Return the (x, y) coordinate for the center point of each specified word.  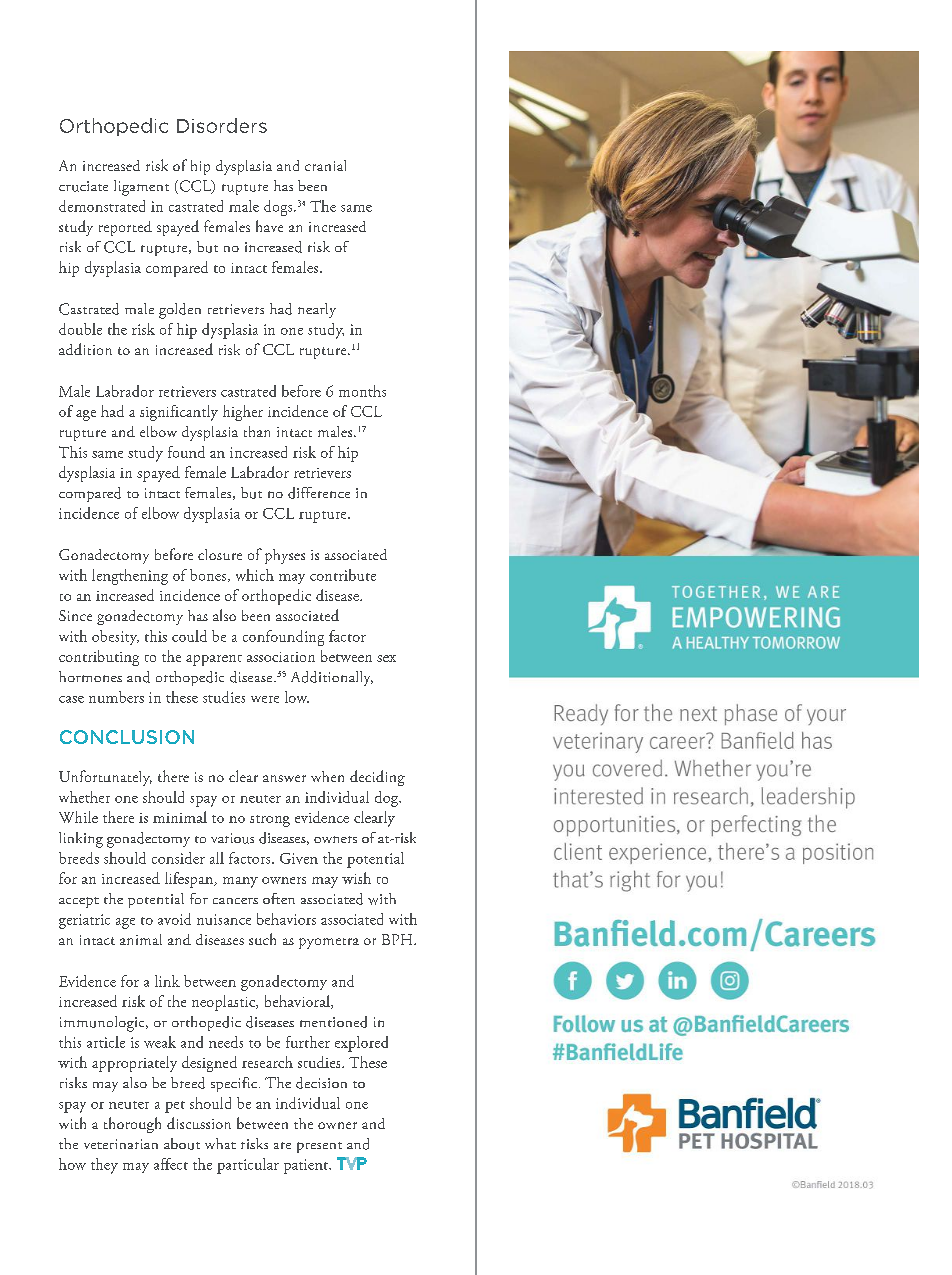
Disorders (222, 125)
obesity (115, 637)
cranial (325, 165)
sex (386, 658)
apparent (214, 660)
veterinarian (121, 1144)
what (220, 1143)
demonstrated (102, 206)
